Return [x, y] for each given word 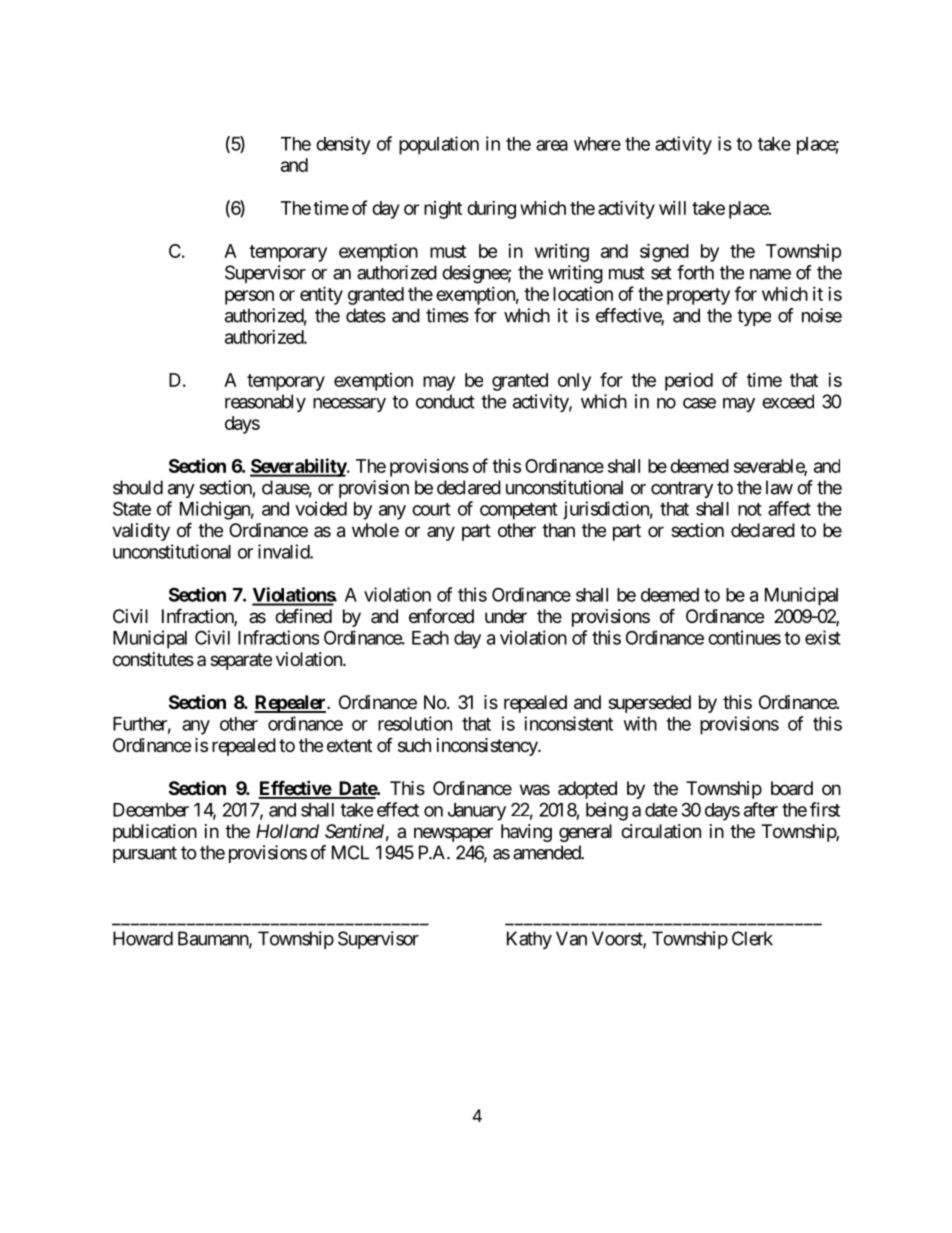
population [439, 145]
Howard [143, 938]
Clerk [752, 938]
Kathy [529, 940]
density [343, 145]
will [672, 208]
